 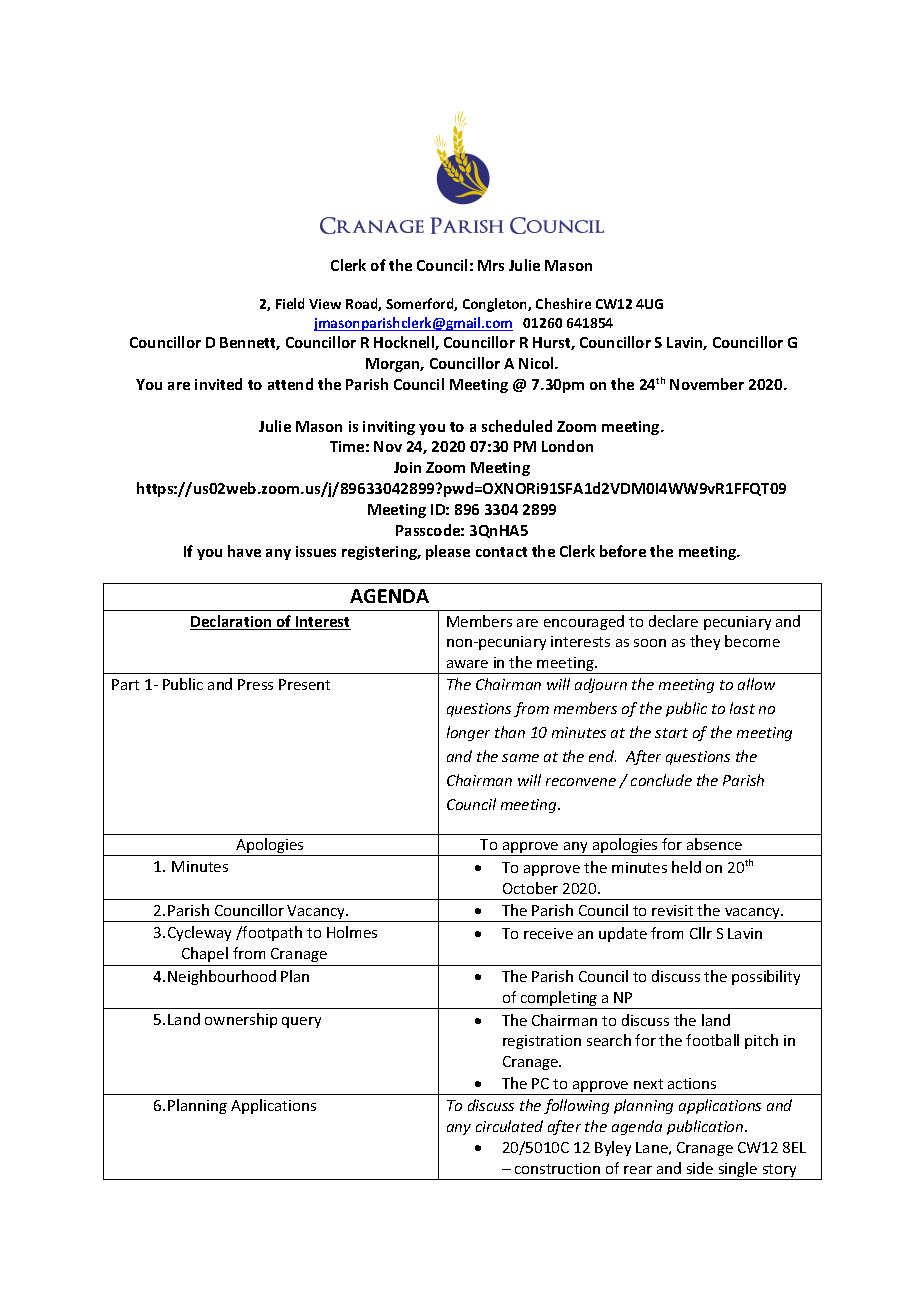 What do you see at coordinates (448, 552) in the image?
I see `please` at bounding box center [448, 552].
